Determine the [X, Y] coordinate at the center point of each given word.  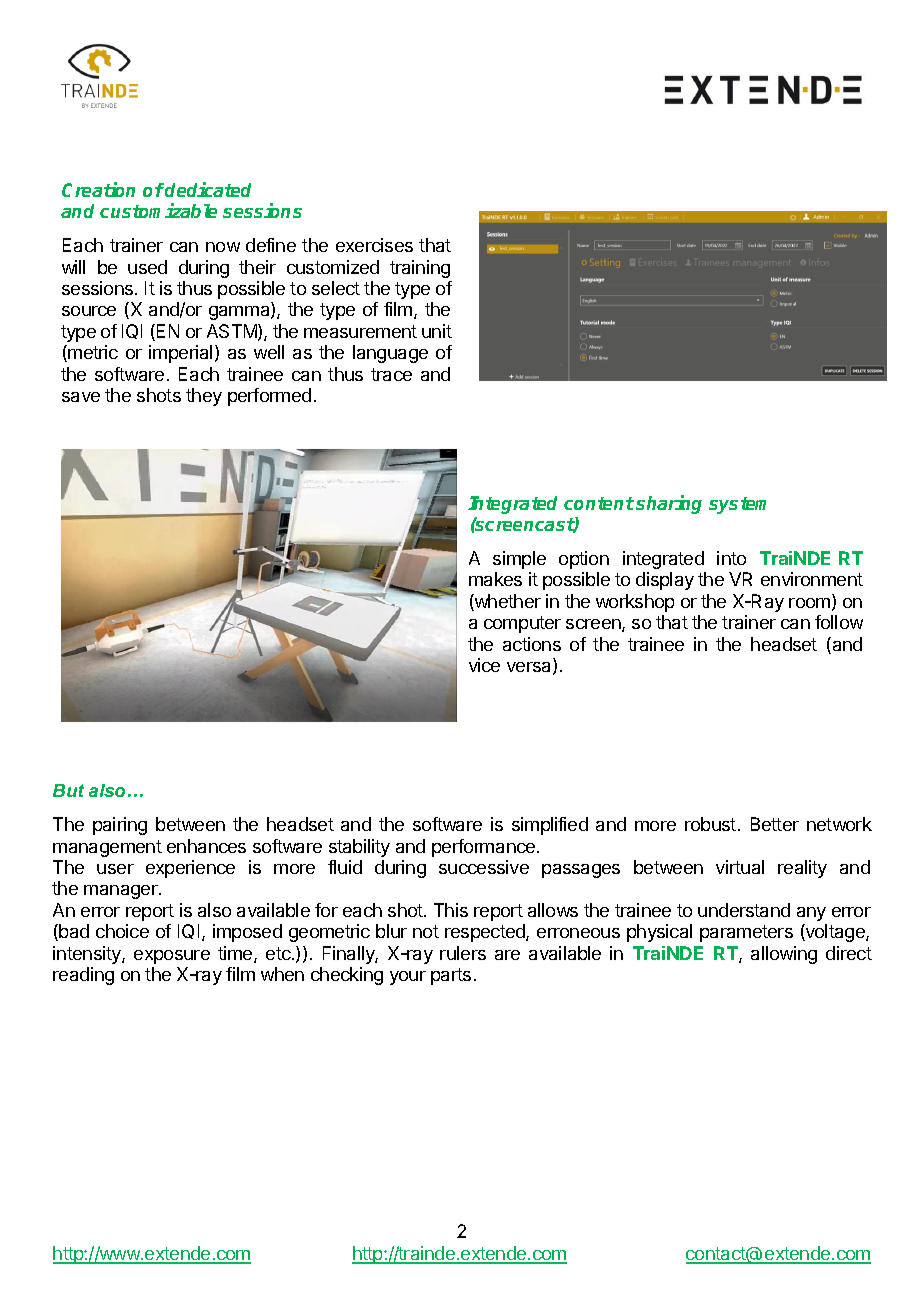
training [420, 269]
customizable [158, 210]
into [731, 558]
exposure [172, 957]
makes [495, 579]
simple [519, 560]
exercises [374, 245]
